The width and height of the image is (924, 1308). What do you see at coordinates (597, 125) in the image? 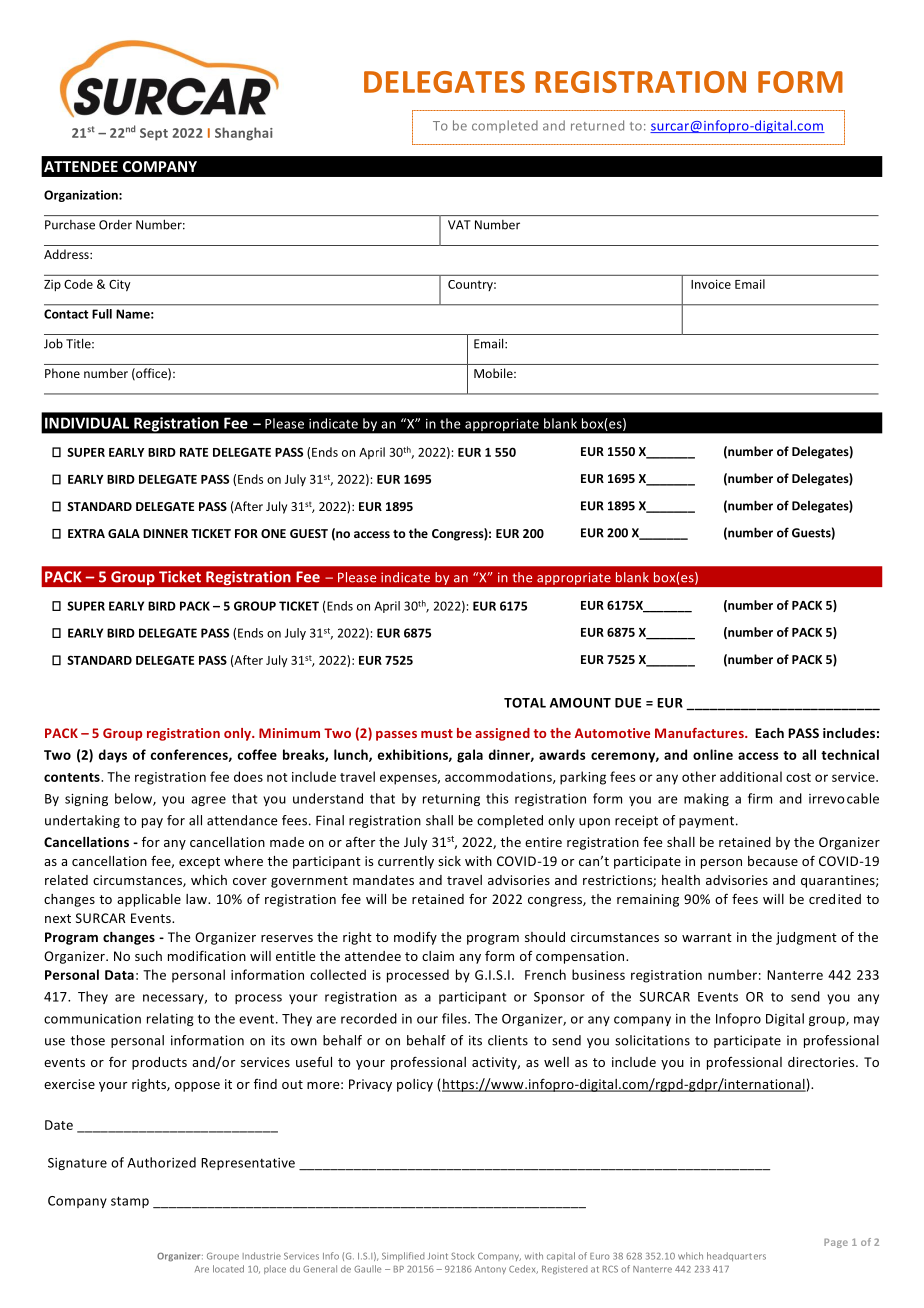
I see `returned` at bounding box center [597, 125].
